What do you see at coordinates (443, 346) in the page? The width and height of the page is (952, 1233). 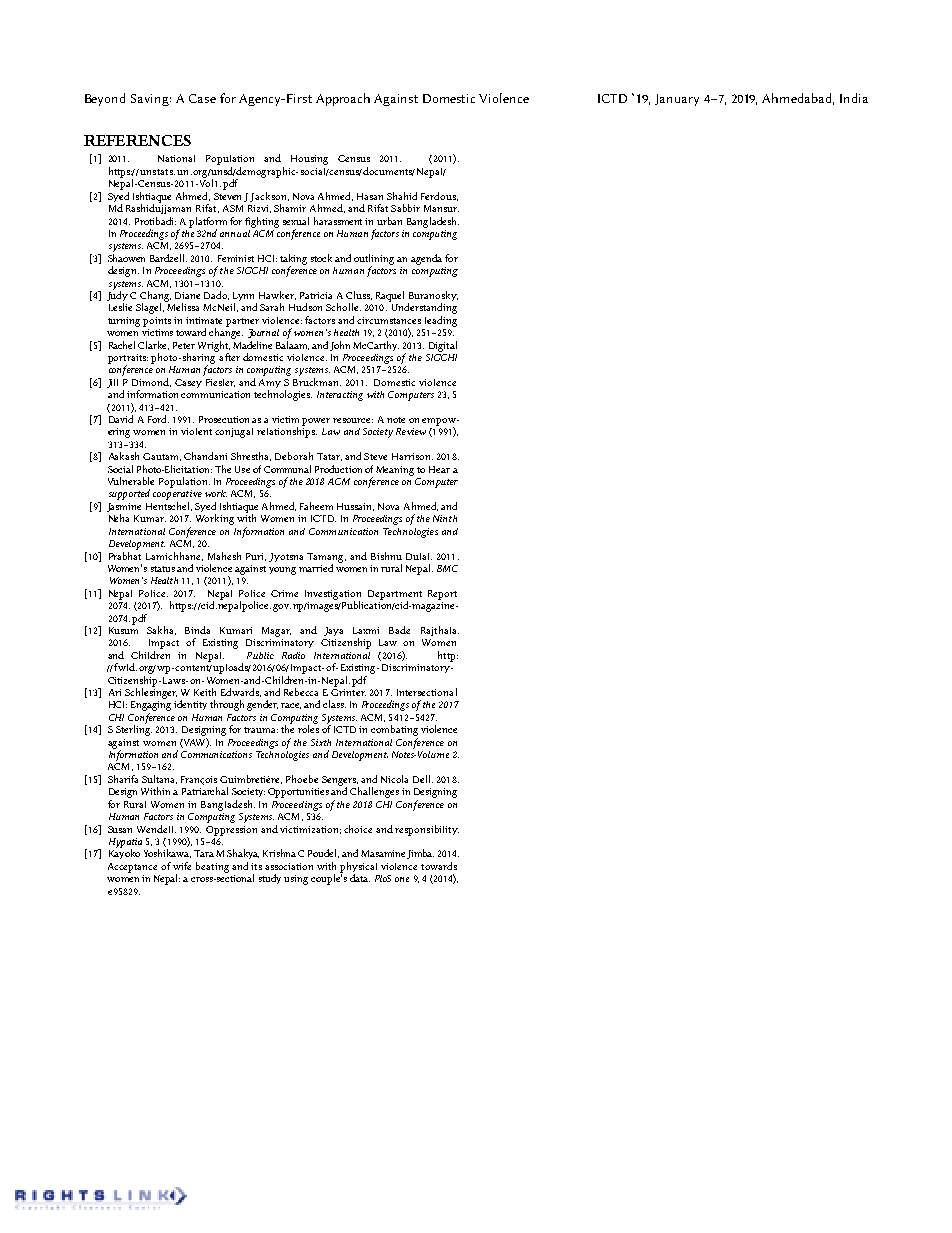 I see `Digital` at bounding box center [443, 346].
